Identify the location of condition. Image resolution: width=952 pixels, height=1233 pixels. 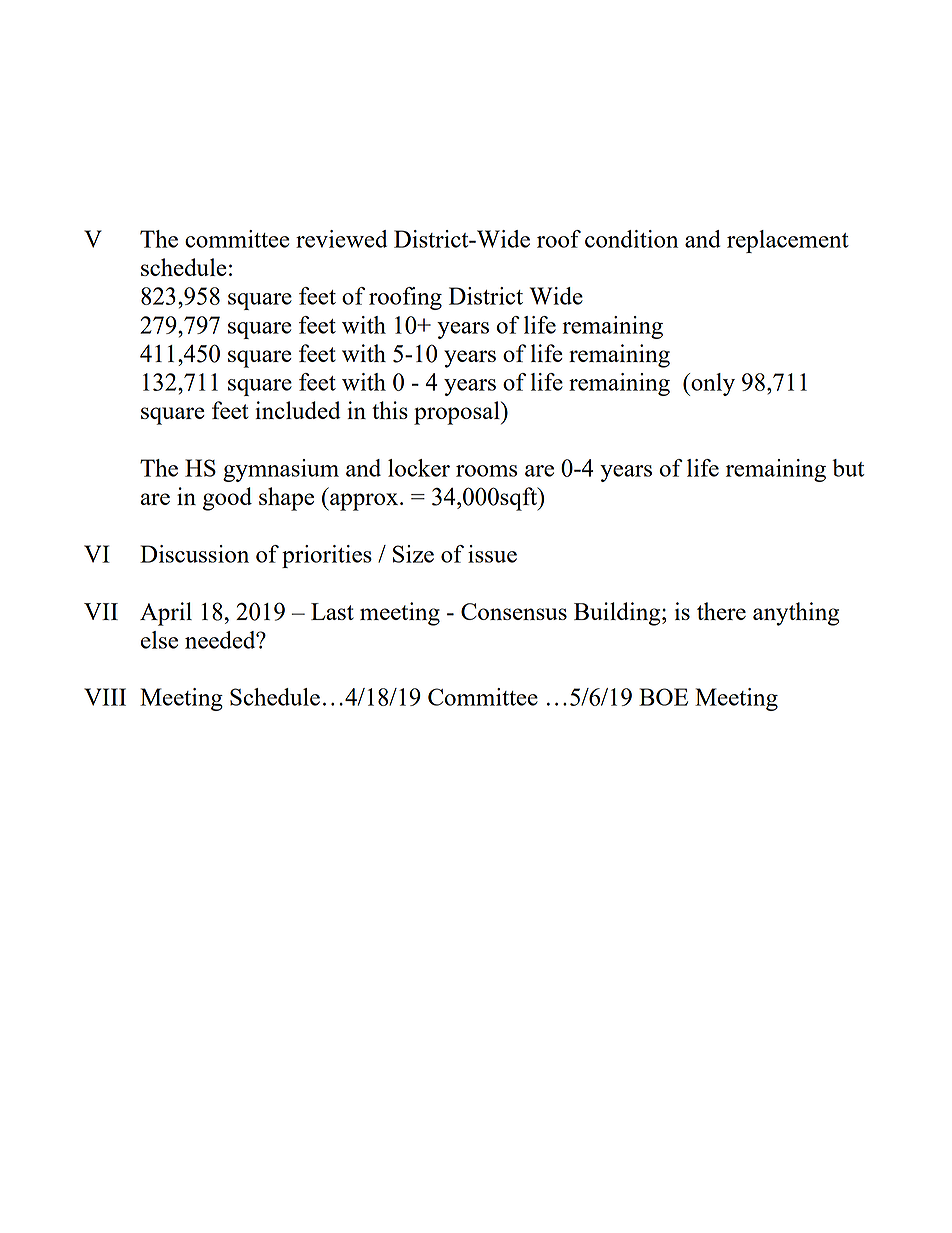
(631, 239).
